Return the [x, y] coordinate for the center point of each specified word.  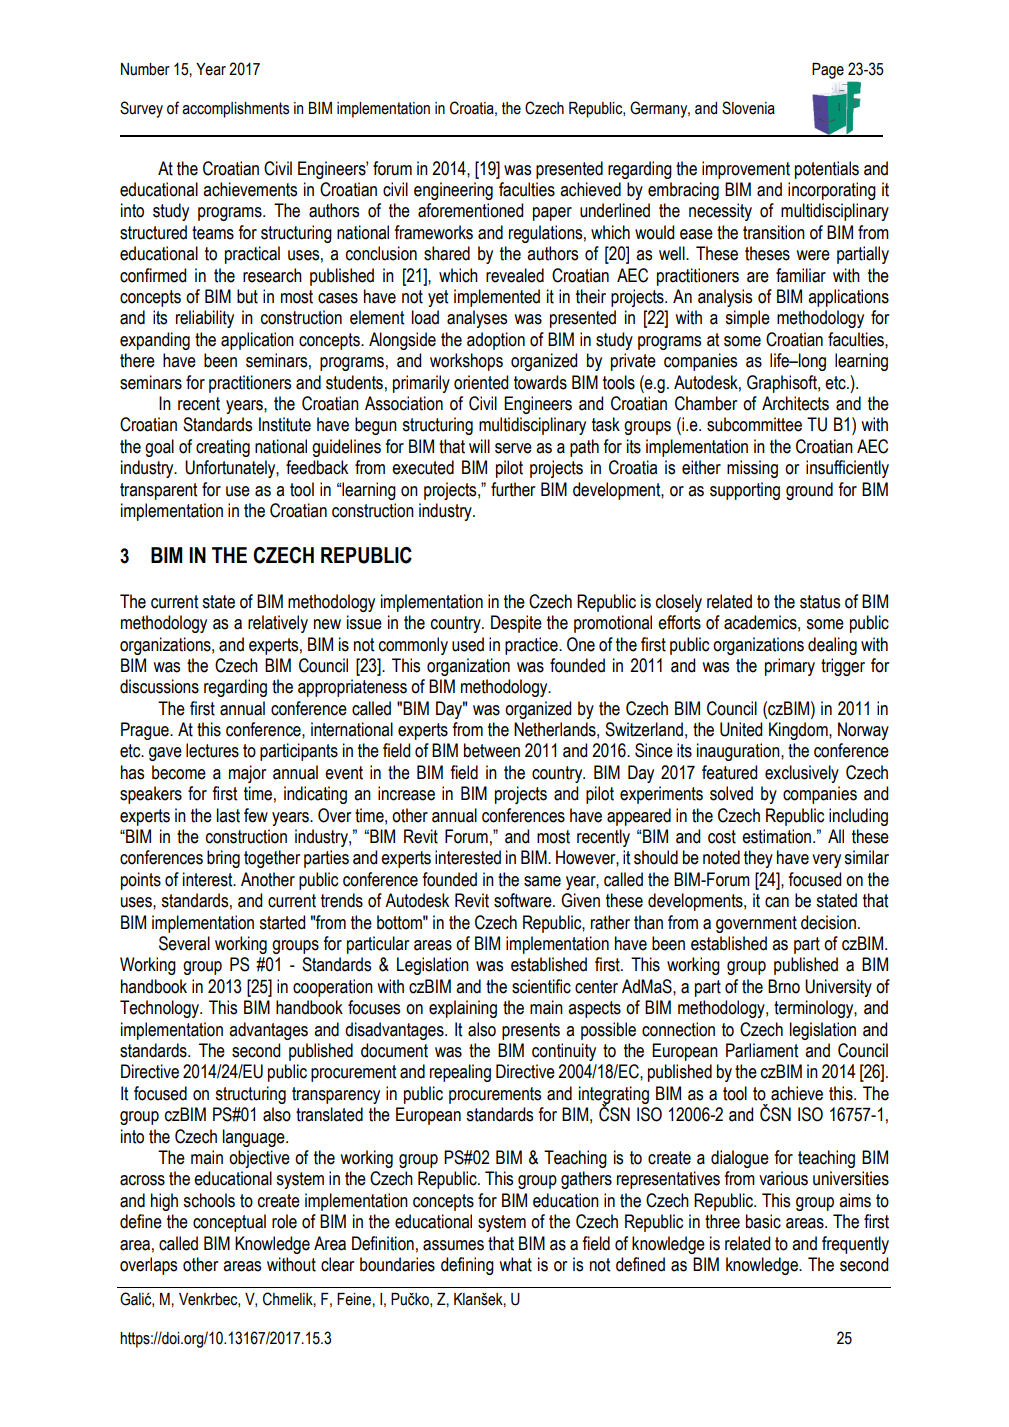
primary [790, 667]
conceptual [229, 1223]
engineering [453, 191]
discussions [159, 686]
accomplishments [235, 110]
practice [532, 646]
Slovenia [748, 108]
